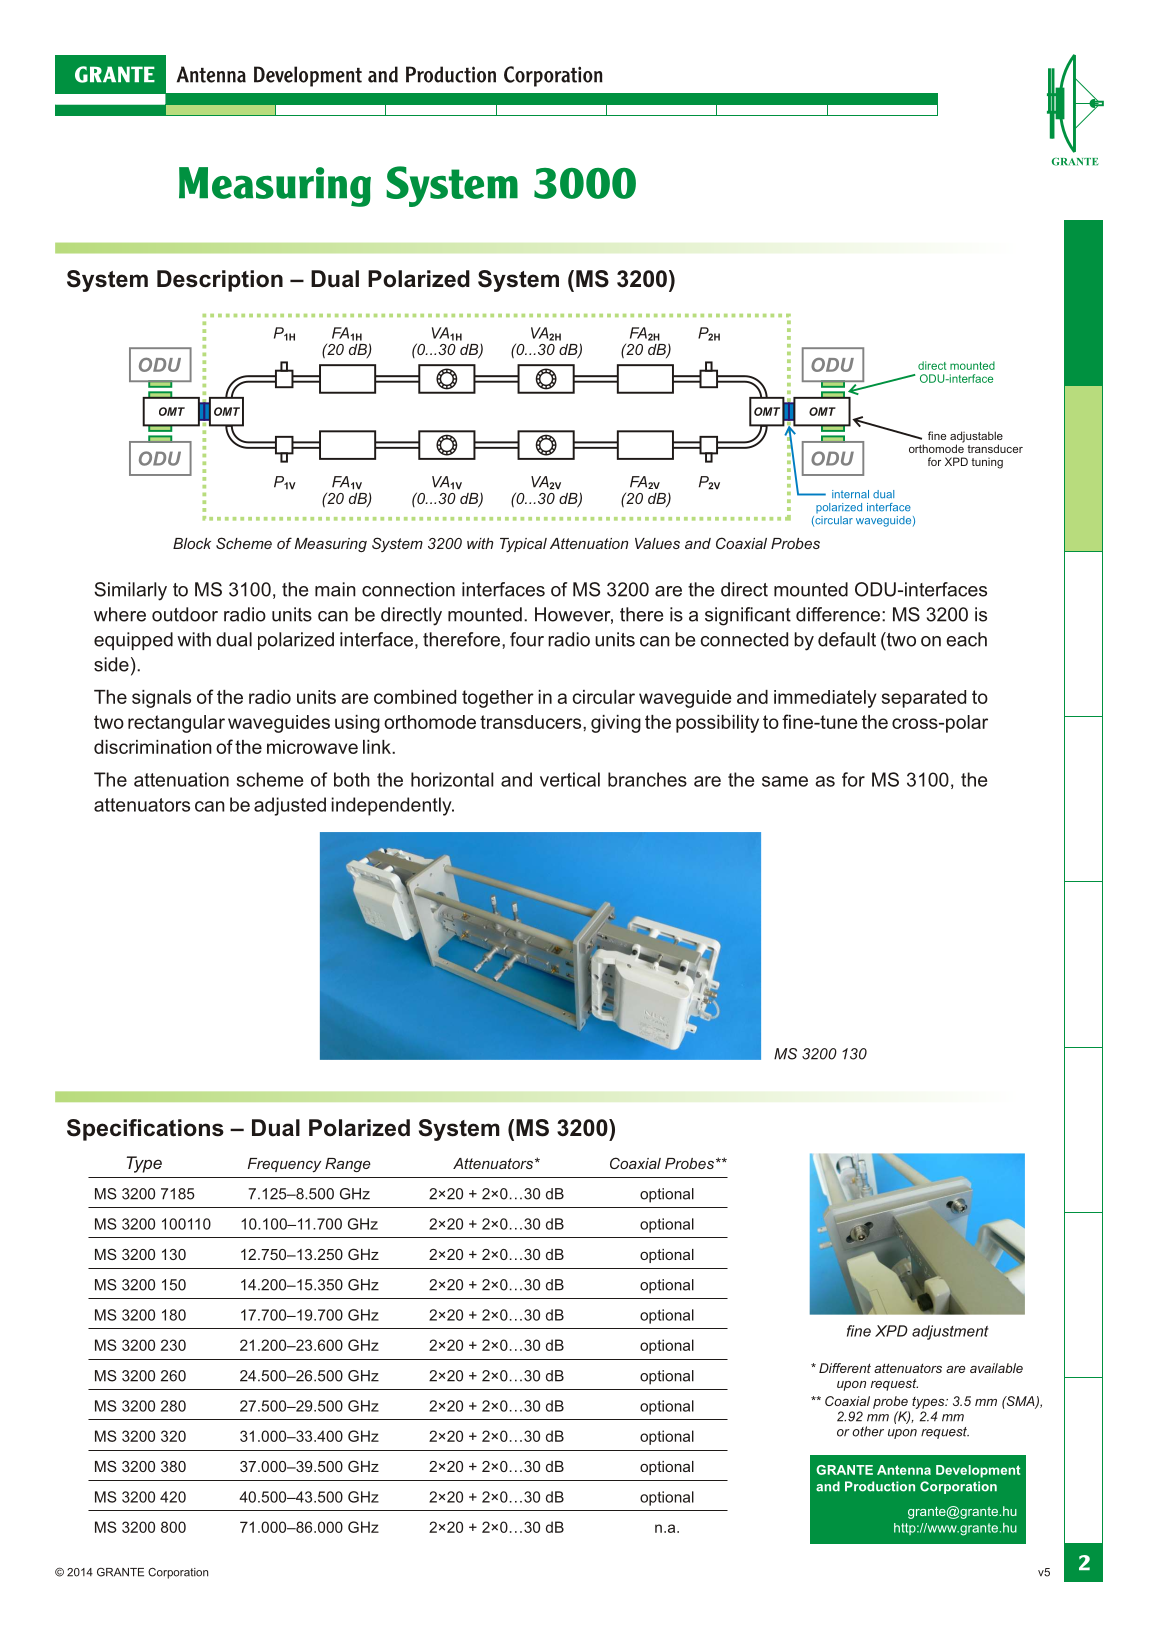 Image resolution: width=1158 pixels, height=1637 pixels. I want to click on separated, so click(924, 699).
